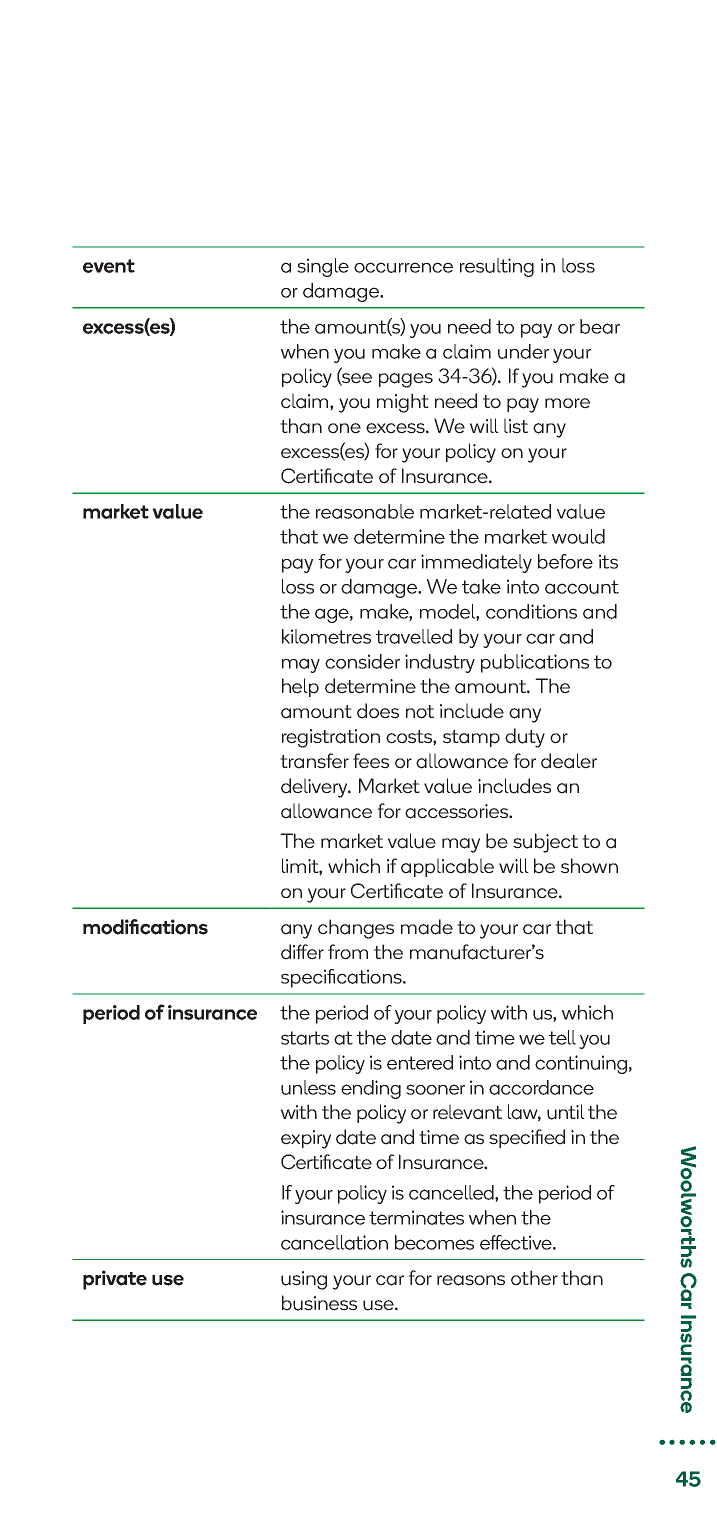 This screenshot has width=717, height=1522. Describe the element at coordinates (109, 266) in the screenshot. I see `event` at that location.
